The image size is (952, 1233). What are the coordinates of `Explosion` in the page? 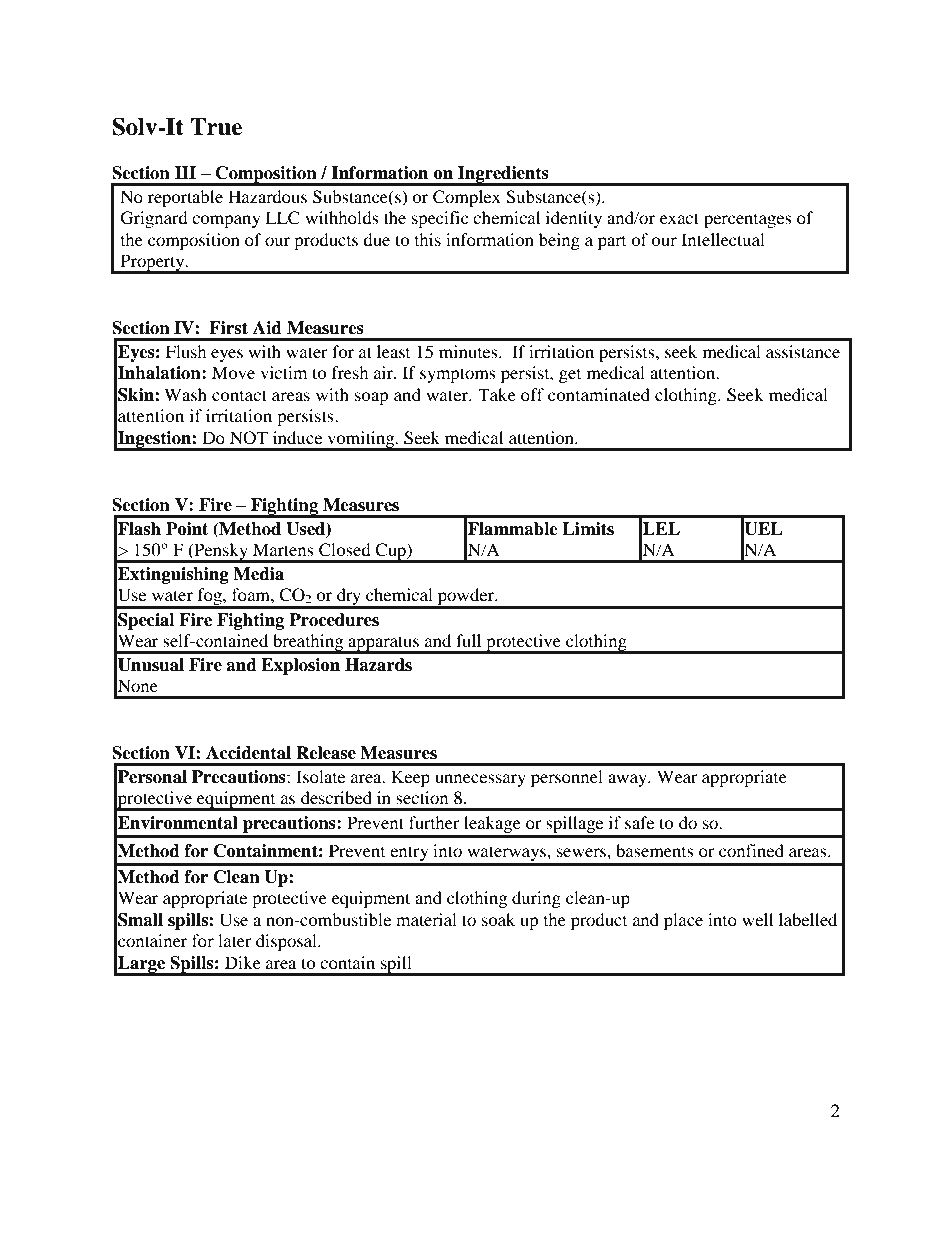 It's located at (300, 666).
